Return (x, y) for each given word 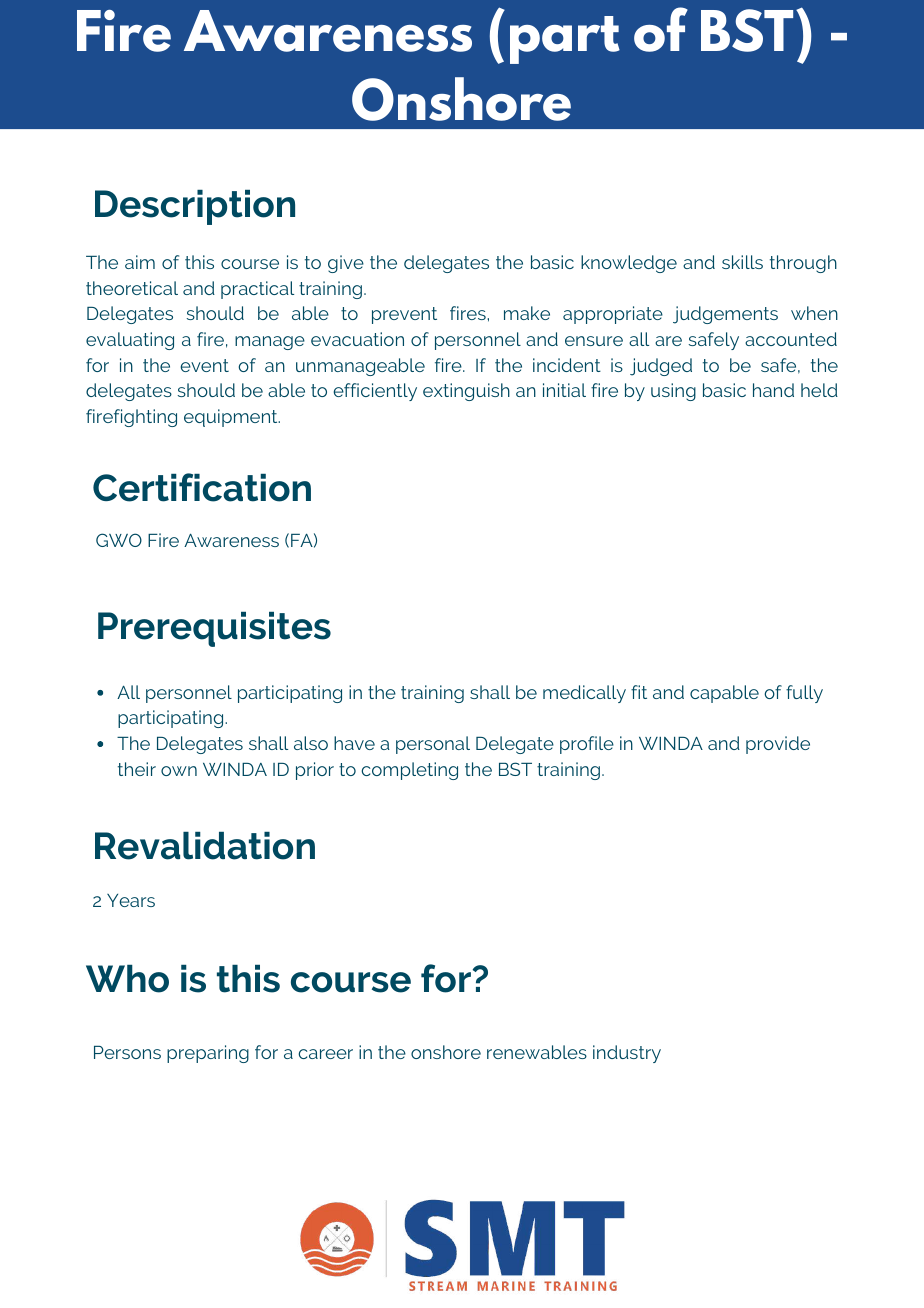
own (179, 771)
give (346, 264)
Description (195, 207)
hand (773, 390)
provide (778, 745)
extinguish (466, 392)
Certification (202, 487)
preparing (208, 1054)
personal (433, 745)
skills (742, 262)
